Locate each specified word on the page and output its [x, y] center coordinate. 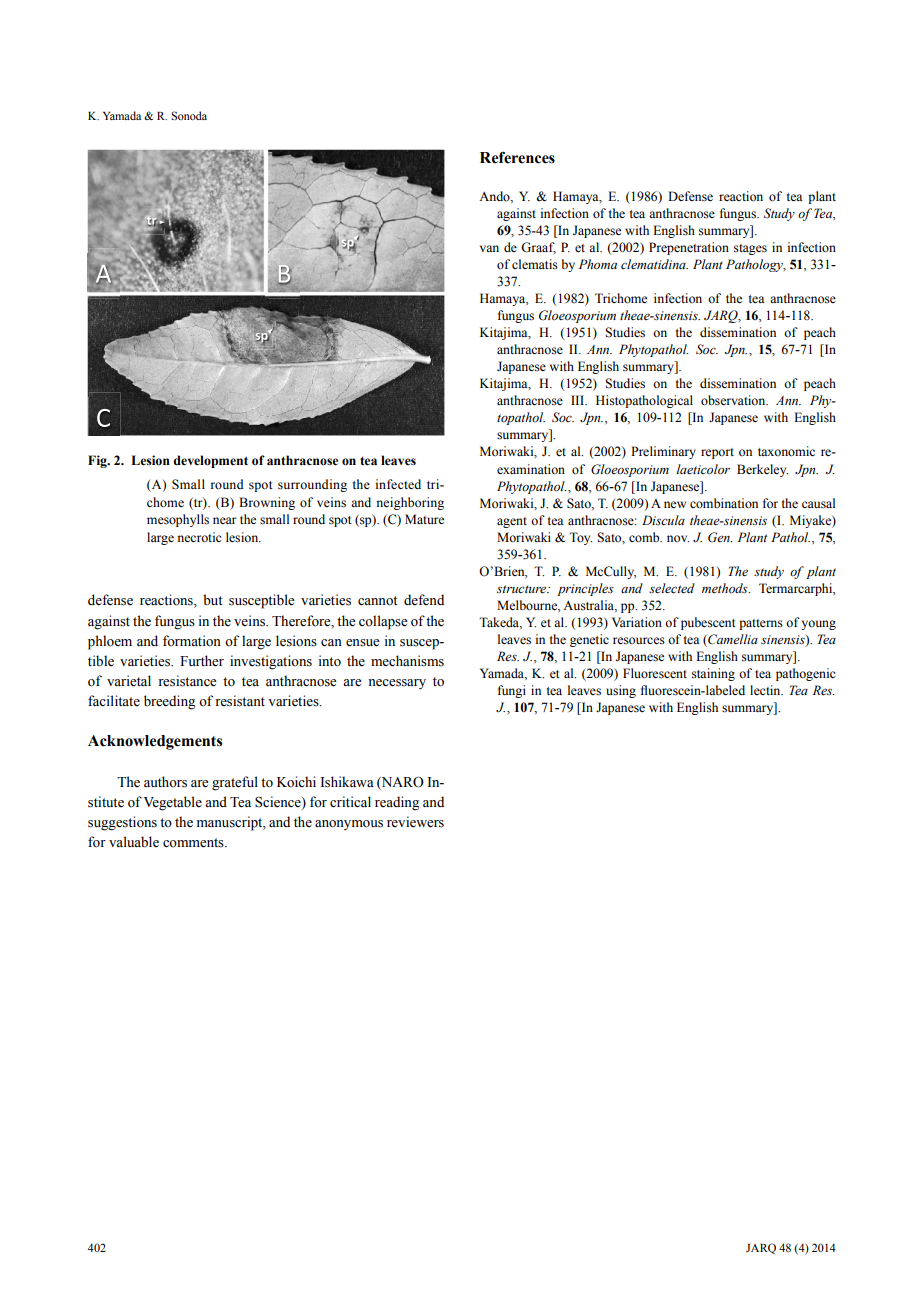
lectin [766, 690]
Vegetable [172, 803]
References [517, 158]
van [489, 248]
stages [750, 249]
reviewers [415, 822]
